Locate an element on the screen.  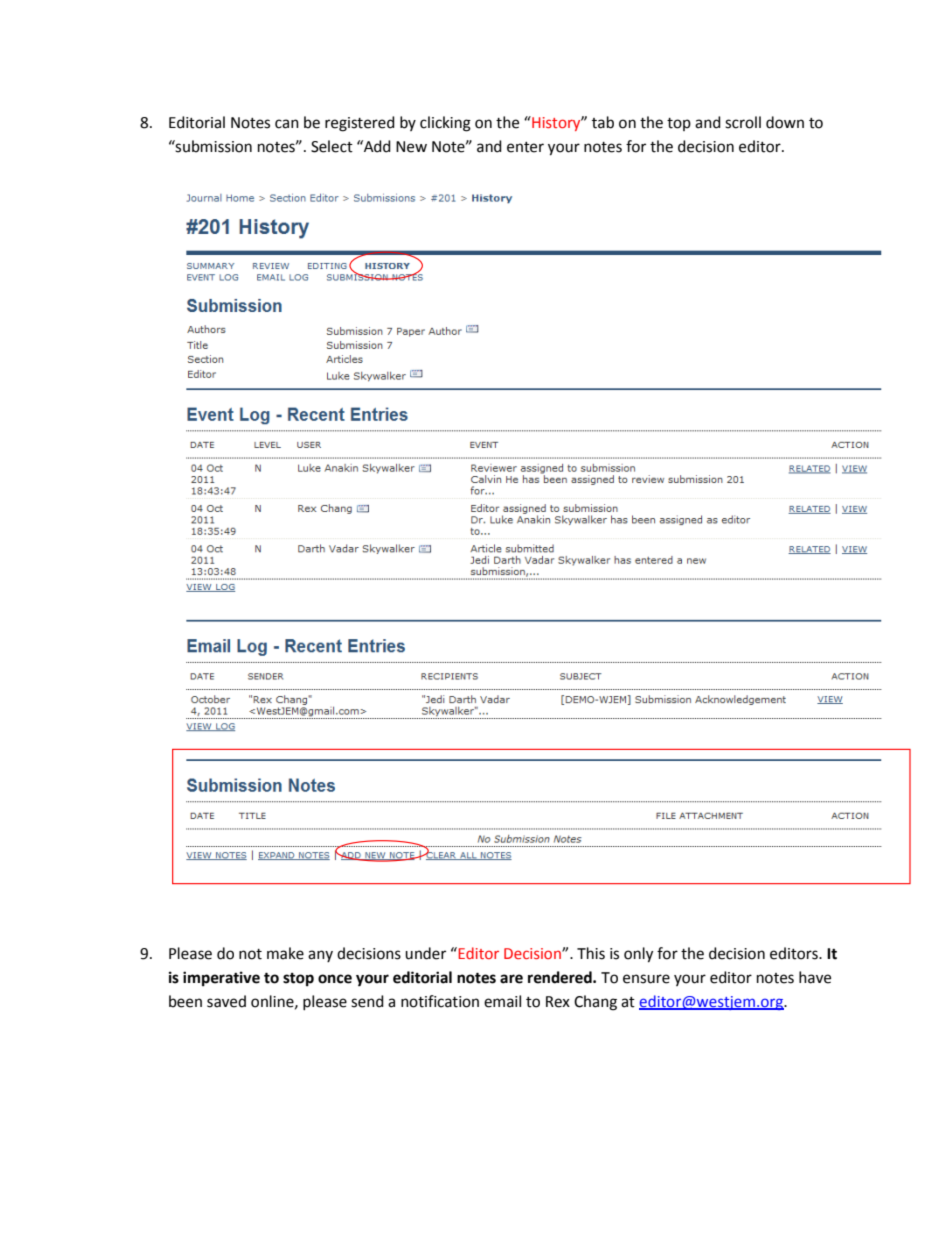
only is located at coordinates (638, 955).
